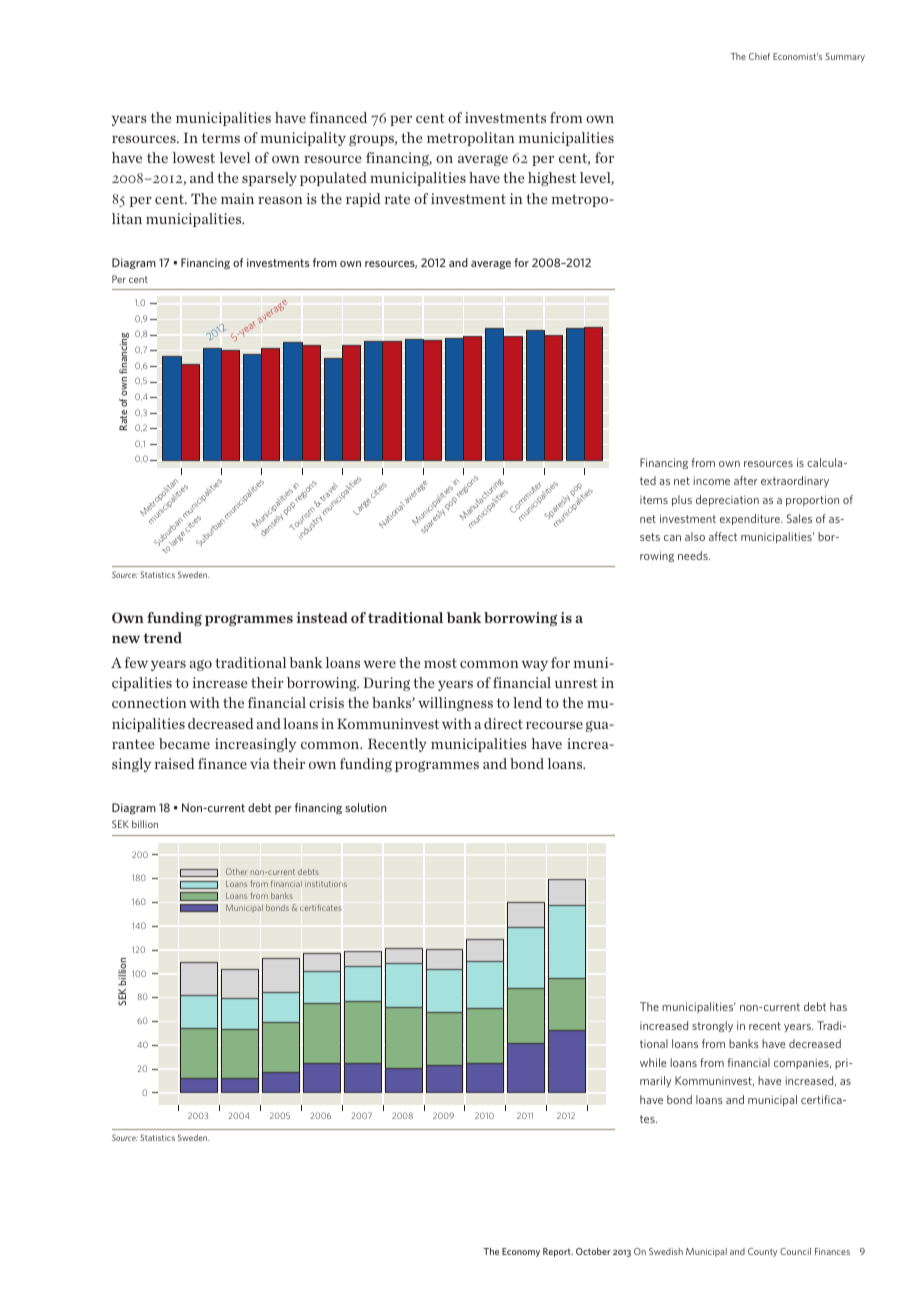 This screenshot has width=924, height=1308. Describe the element at coordinates (184, 743) in the screenshot. I see `became` at that location.
